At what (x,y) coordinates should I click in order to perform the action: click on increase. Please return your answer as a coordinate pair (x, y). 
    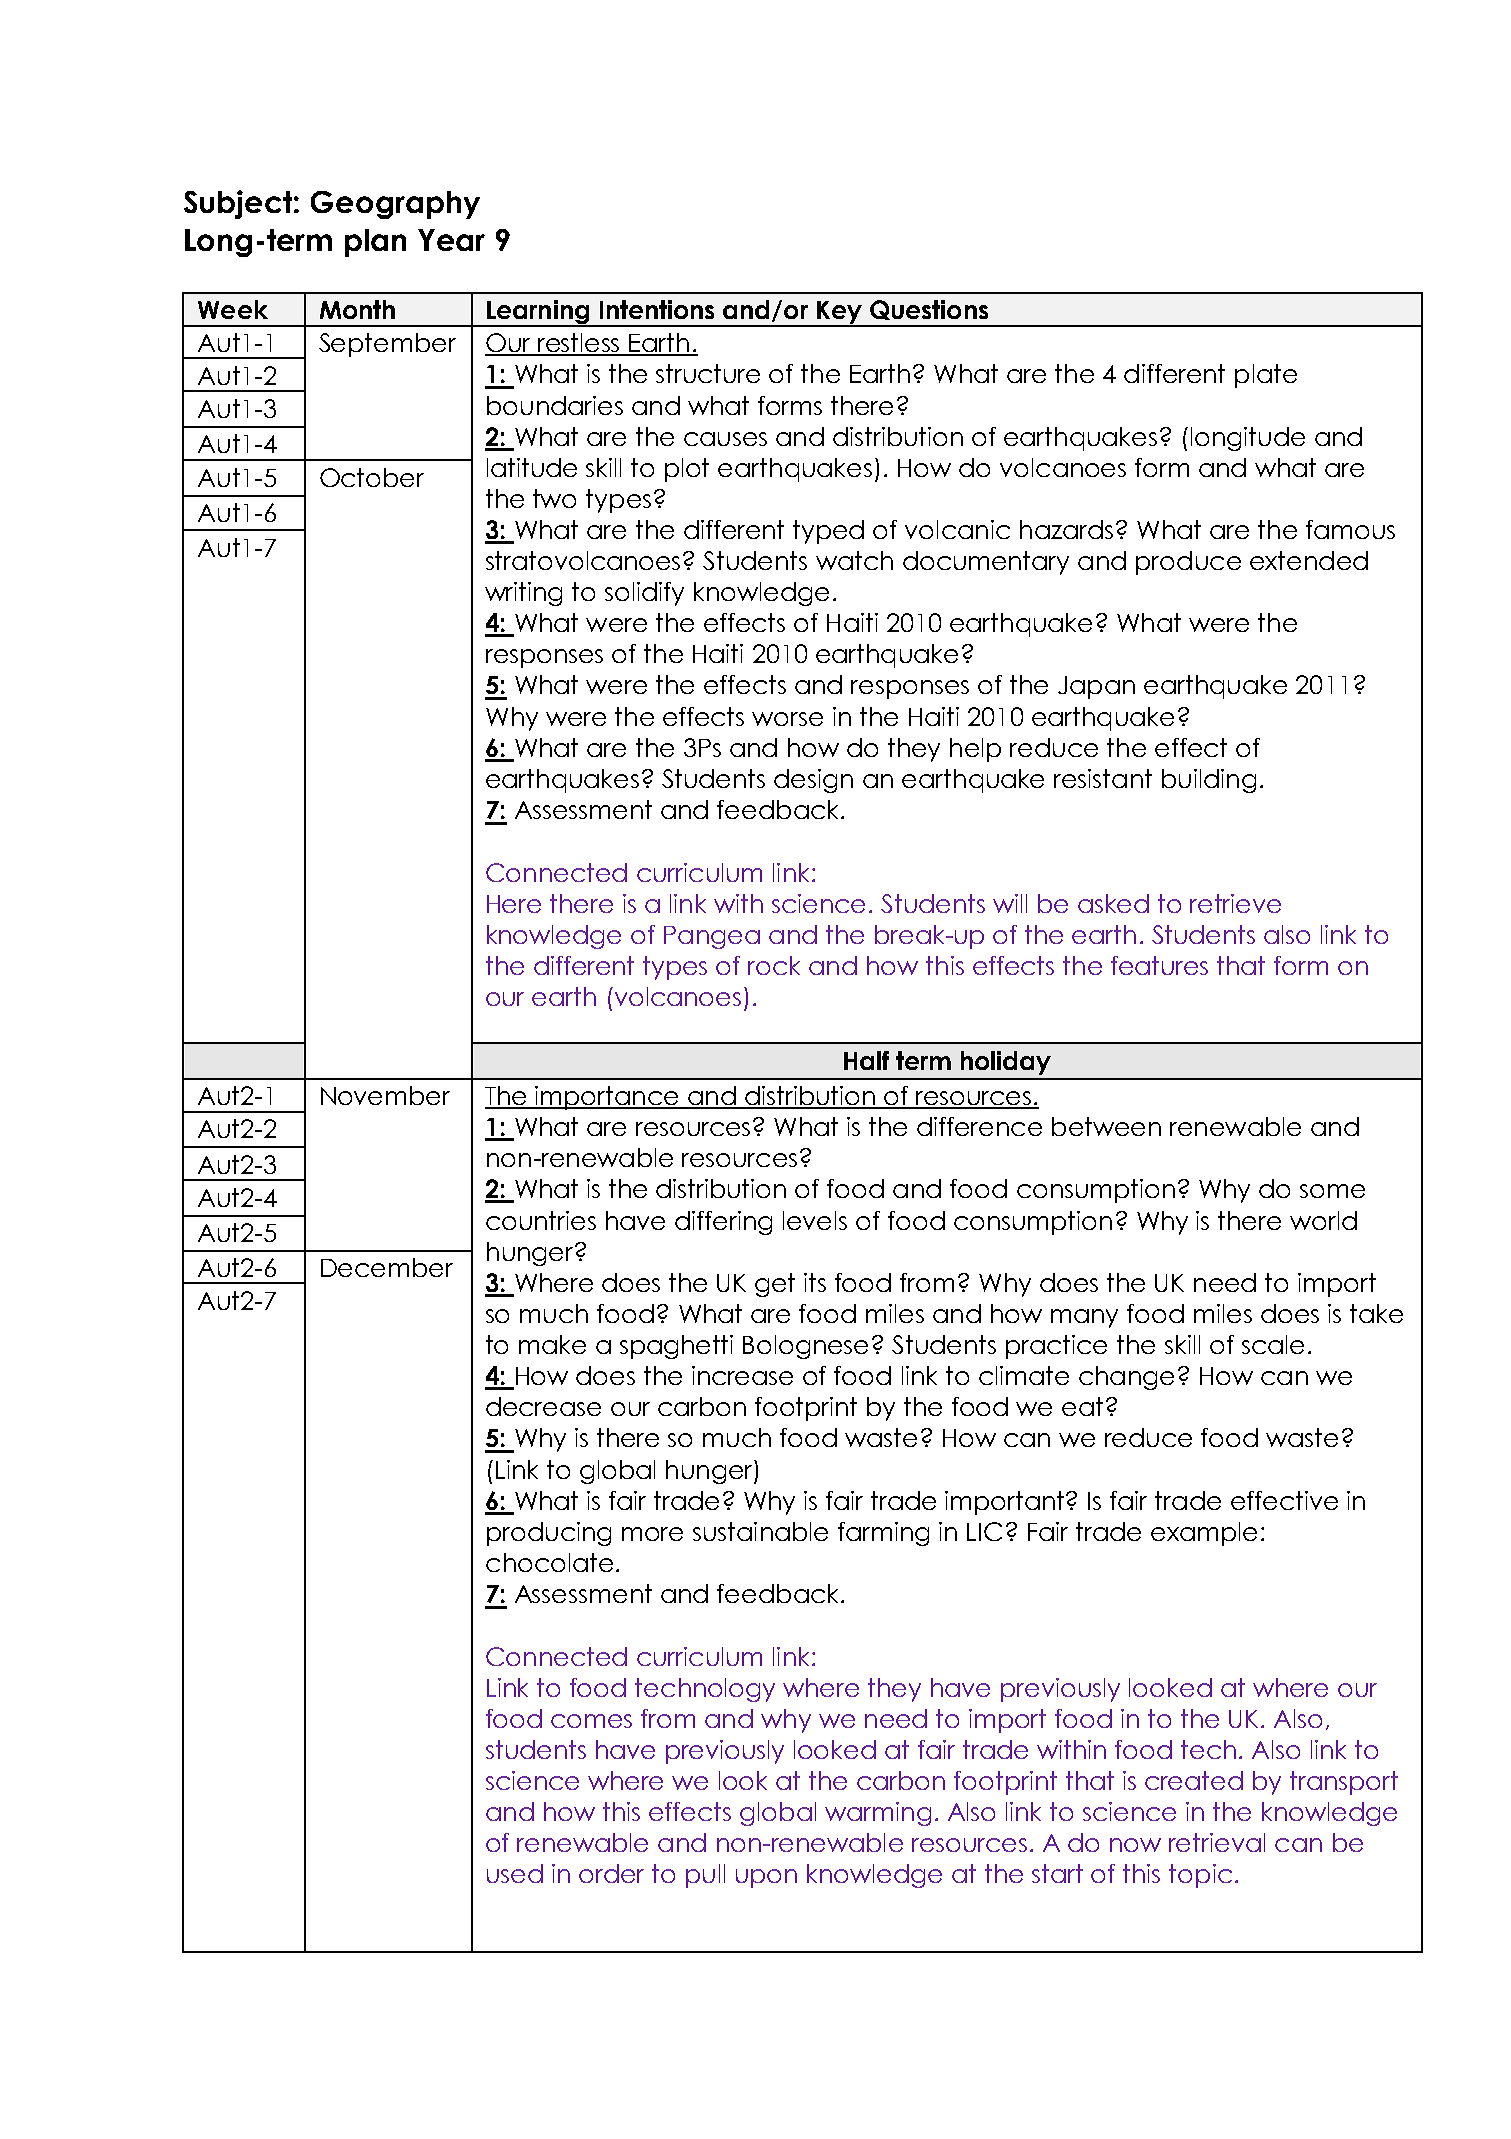
    Looking at the image, I should click on (742, 1375).
